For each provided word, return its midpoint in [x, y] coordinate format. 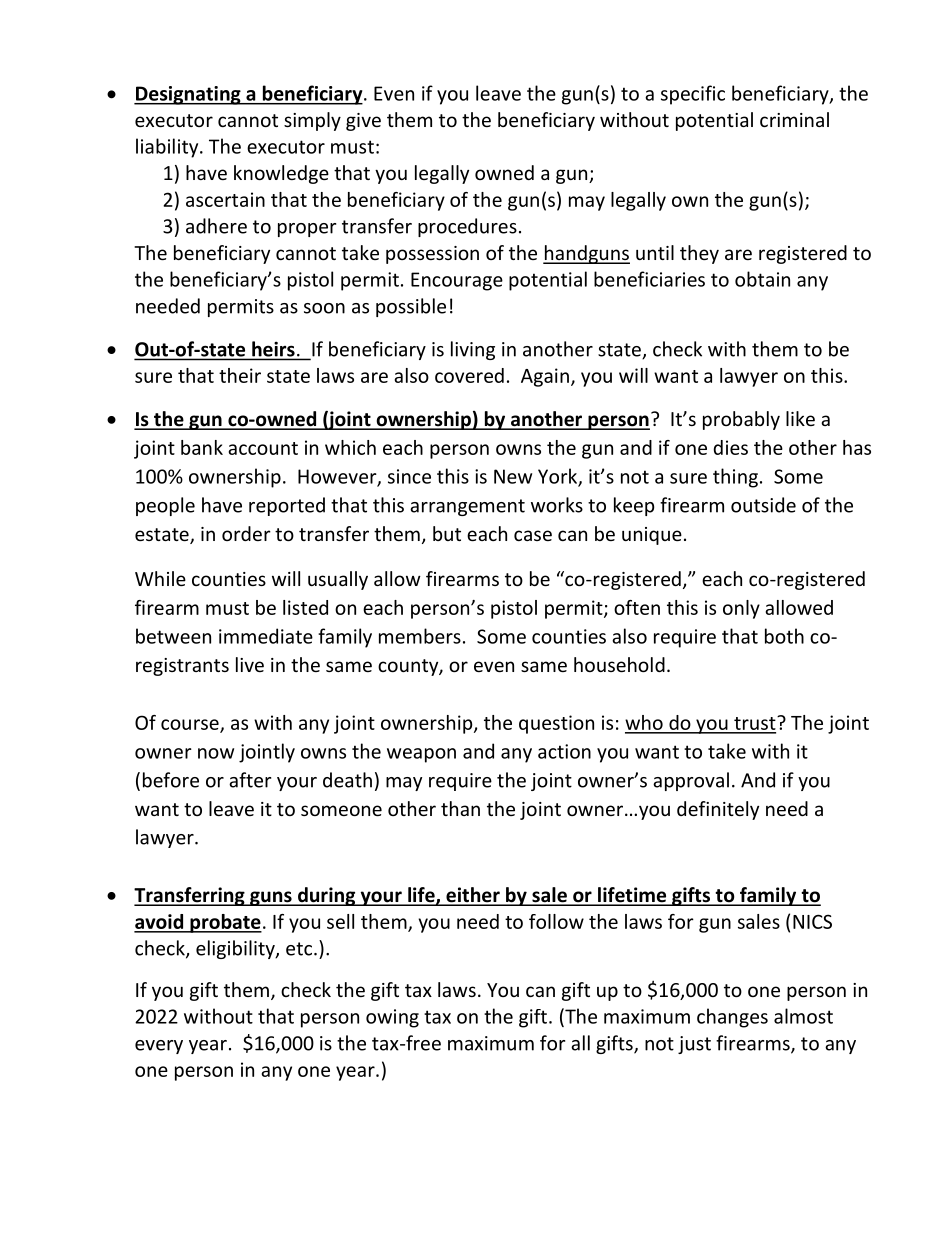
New [513, 476]
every [159, 1047]
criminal [794, 119]
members [420, 636]
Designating [188, 95]
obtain [762, 279]
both [784, 636]
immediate [266, 636]
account [263, 448]
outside [763, 505]
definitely [718, 810]
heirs [273, 349]
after [250, 780]
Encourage [457, 281]
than [460, 808]
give [363, 122]
